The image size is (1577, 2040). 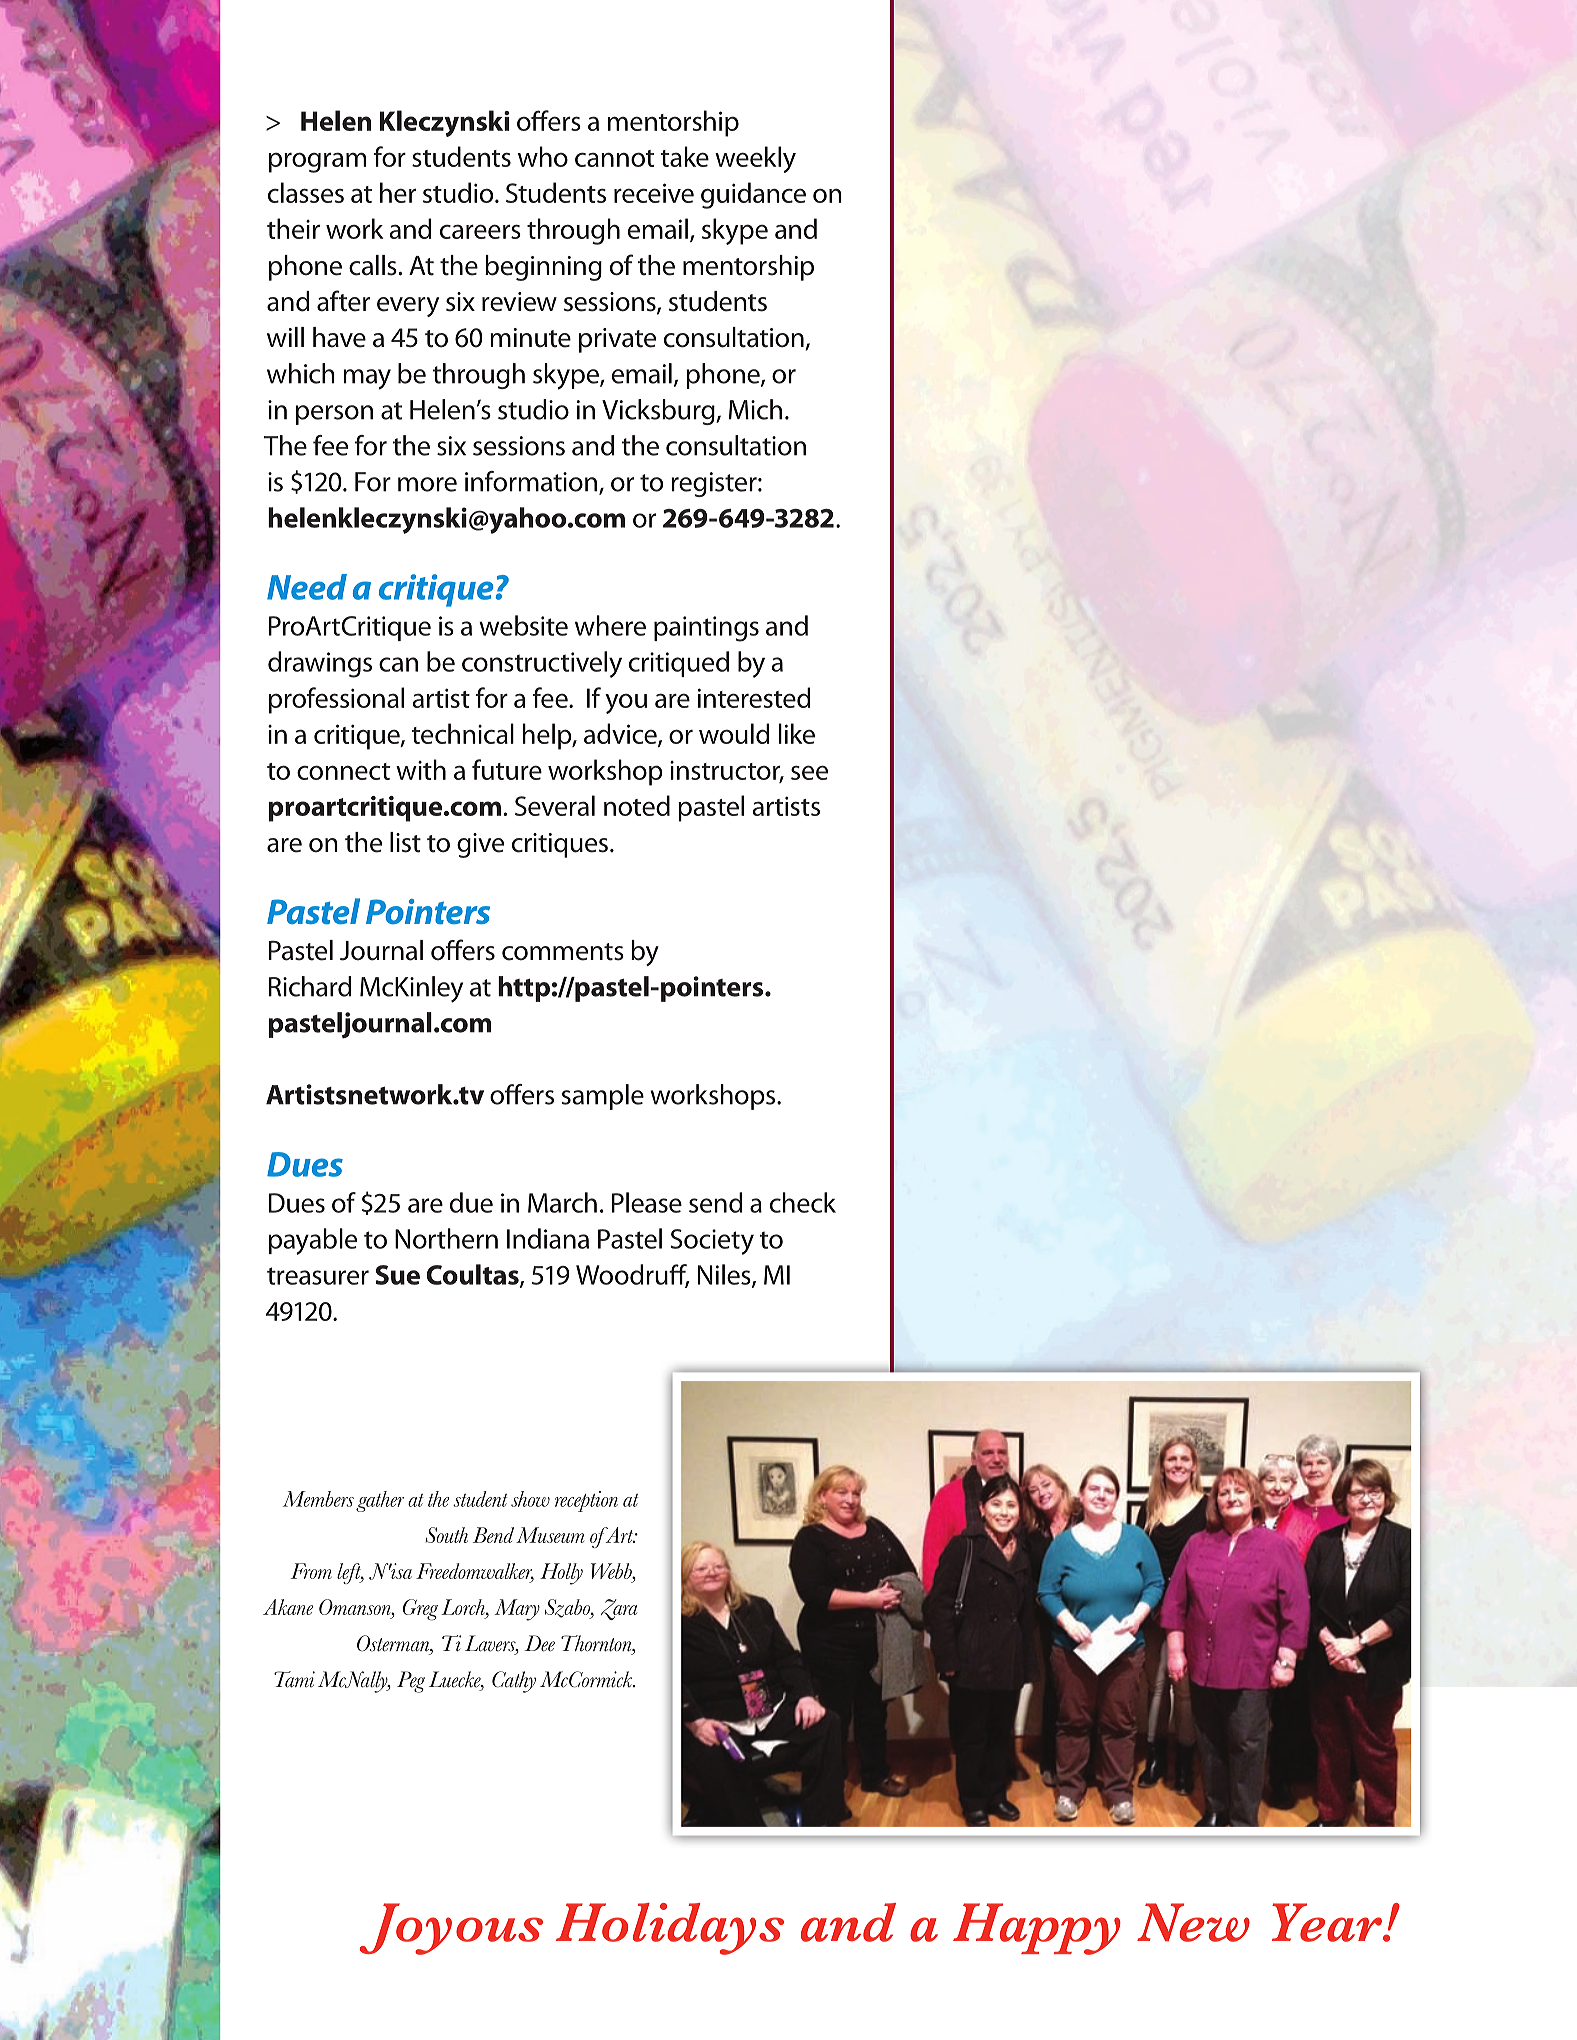 What do you see at coordinates (797, 733) in the image?
I see `like` at bounding box center [797, 733].
